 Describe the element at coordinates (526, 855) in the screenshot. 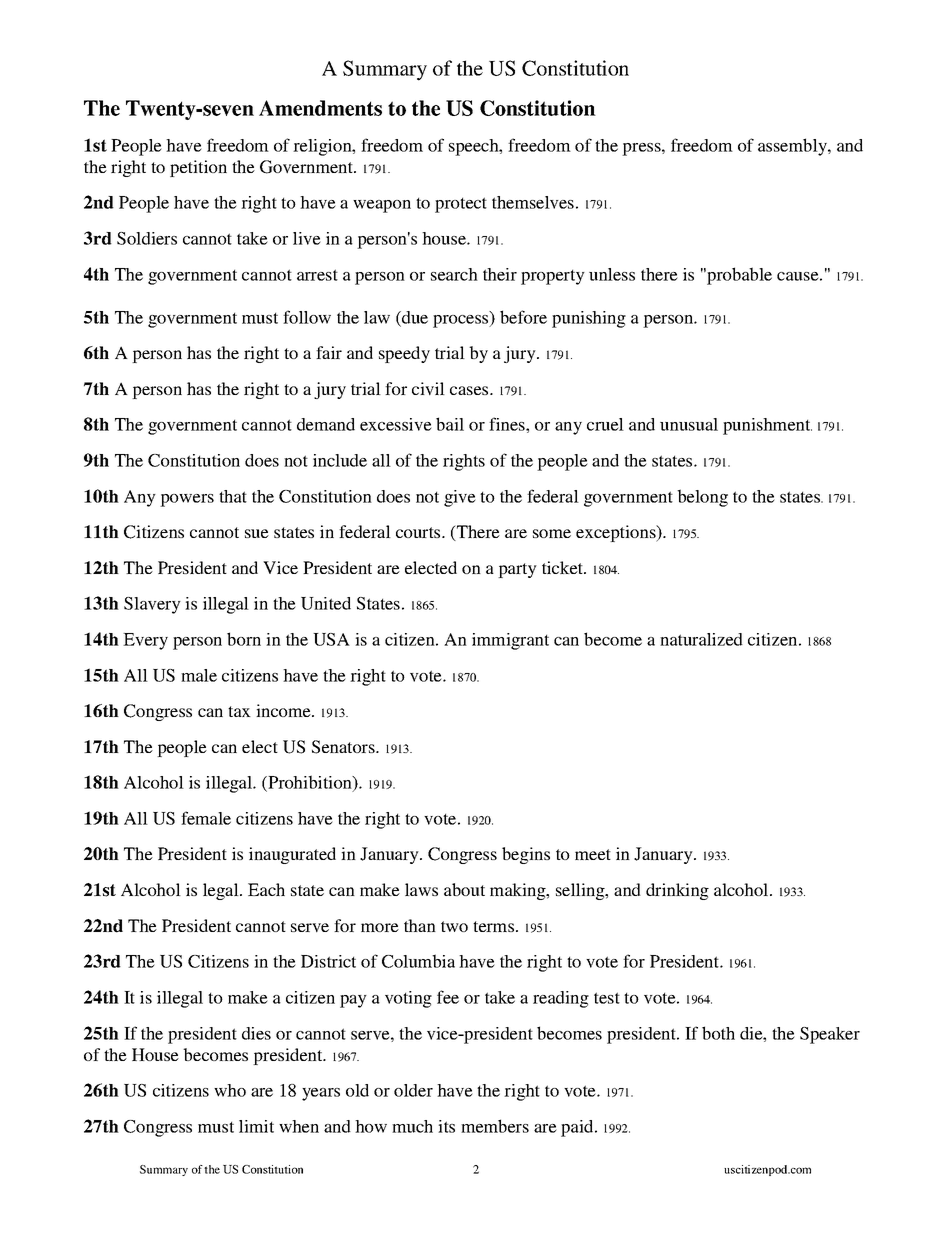

I see `begins` at that location.
